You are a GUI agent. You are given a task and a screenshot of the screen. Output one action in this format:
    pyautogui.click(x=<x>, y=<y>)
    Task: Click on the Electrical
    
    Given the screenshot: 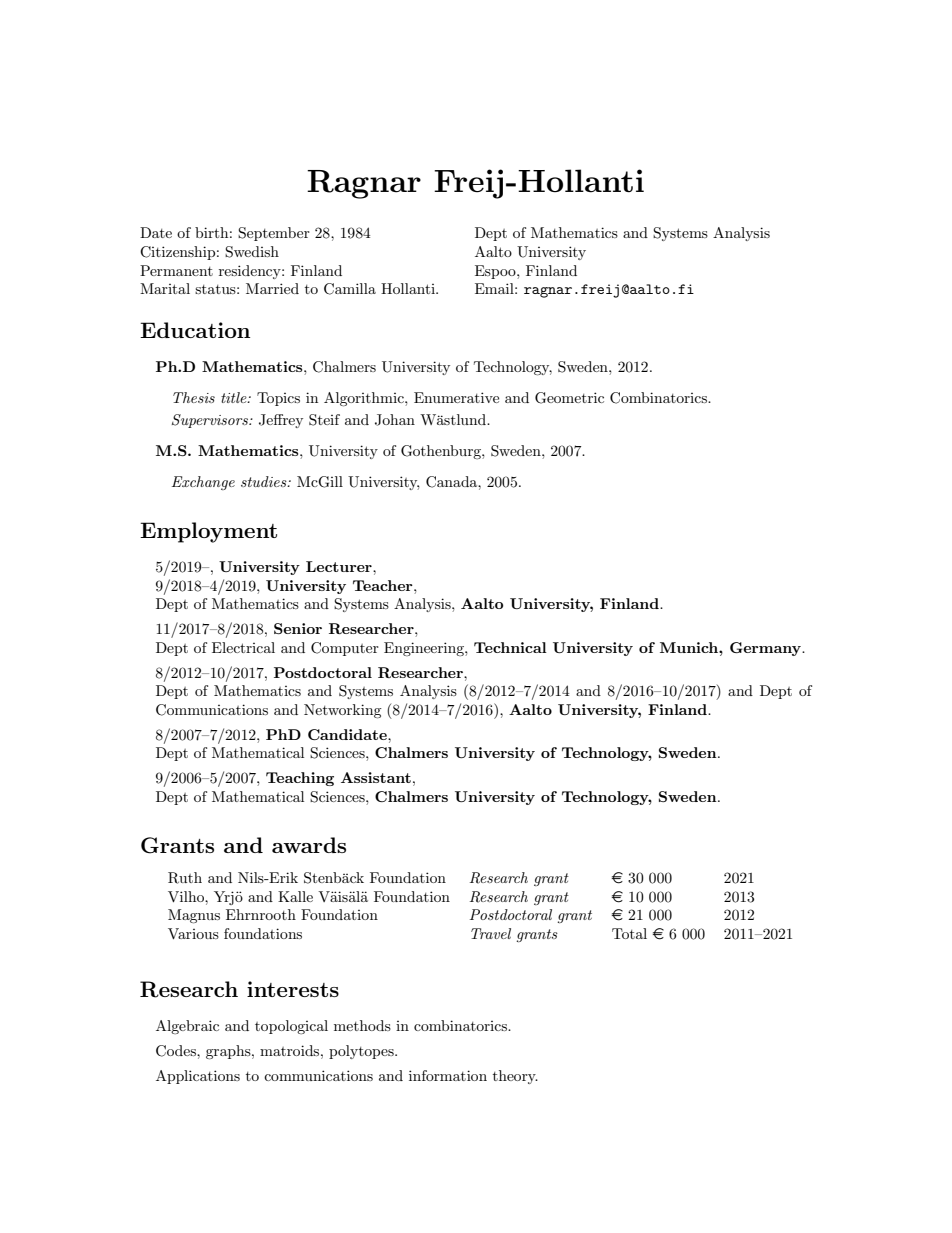 What is the action you would take?
    pyautogui.click(x=243, y=647)
